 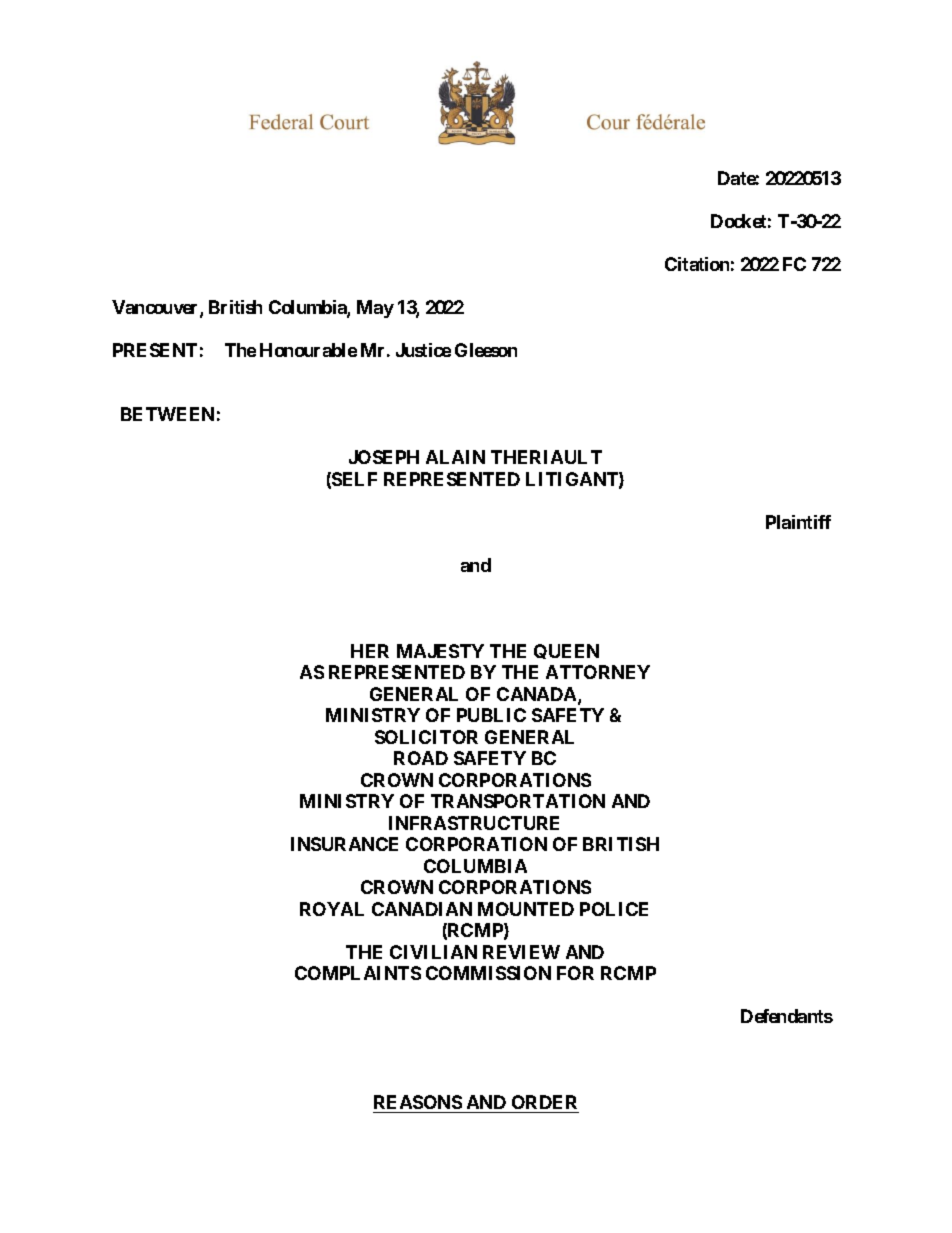 What do you see at coordinates (491, 715) in the page?
I see `PUBLIC` at bounding box center [491, 715].
